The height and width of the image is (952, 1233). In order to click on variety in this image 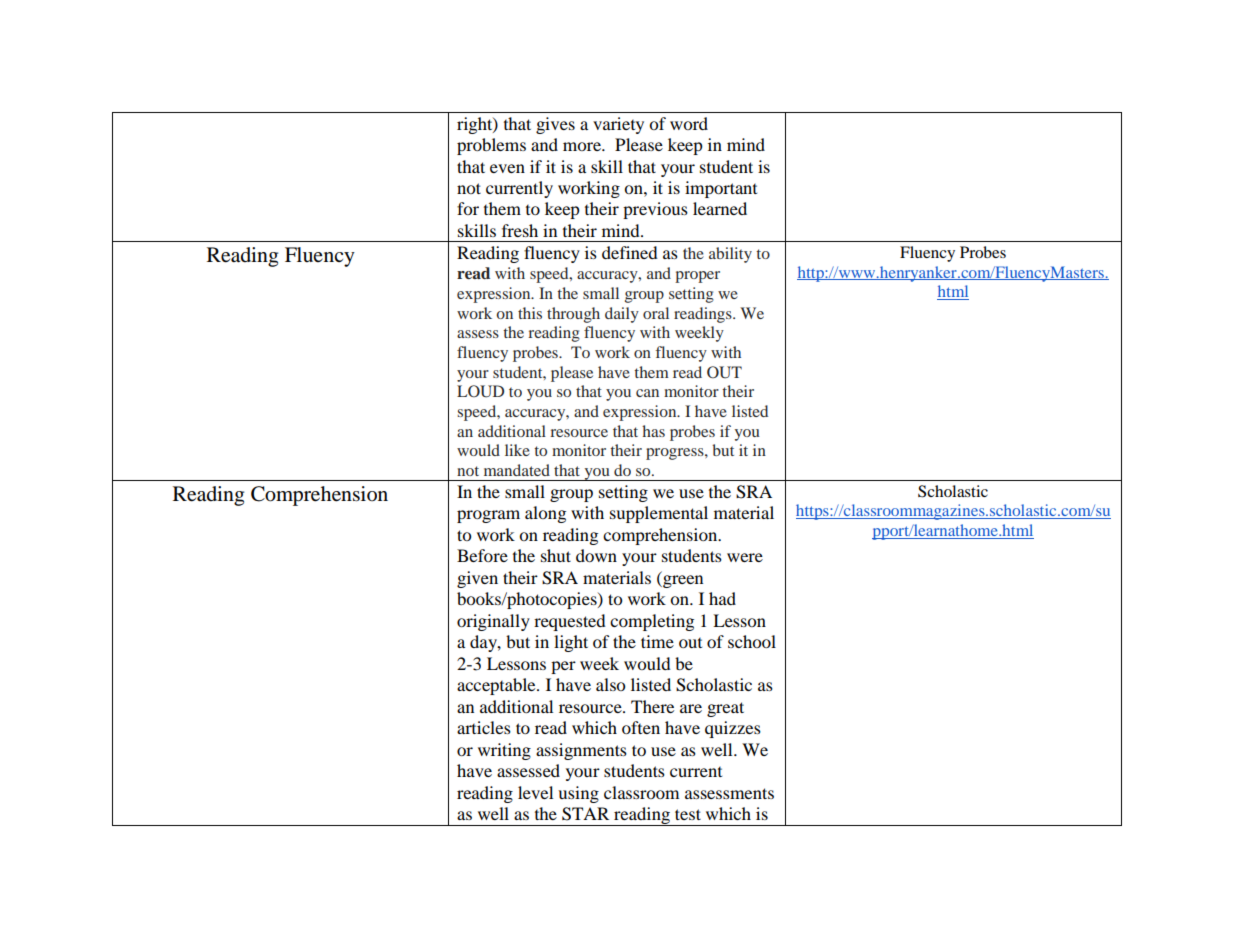, I will do `click(618, 125)`.
